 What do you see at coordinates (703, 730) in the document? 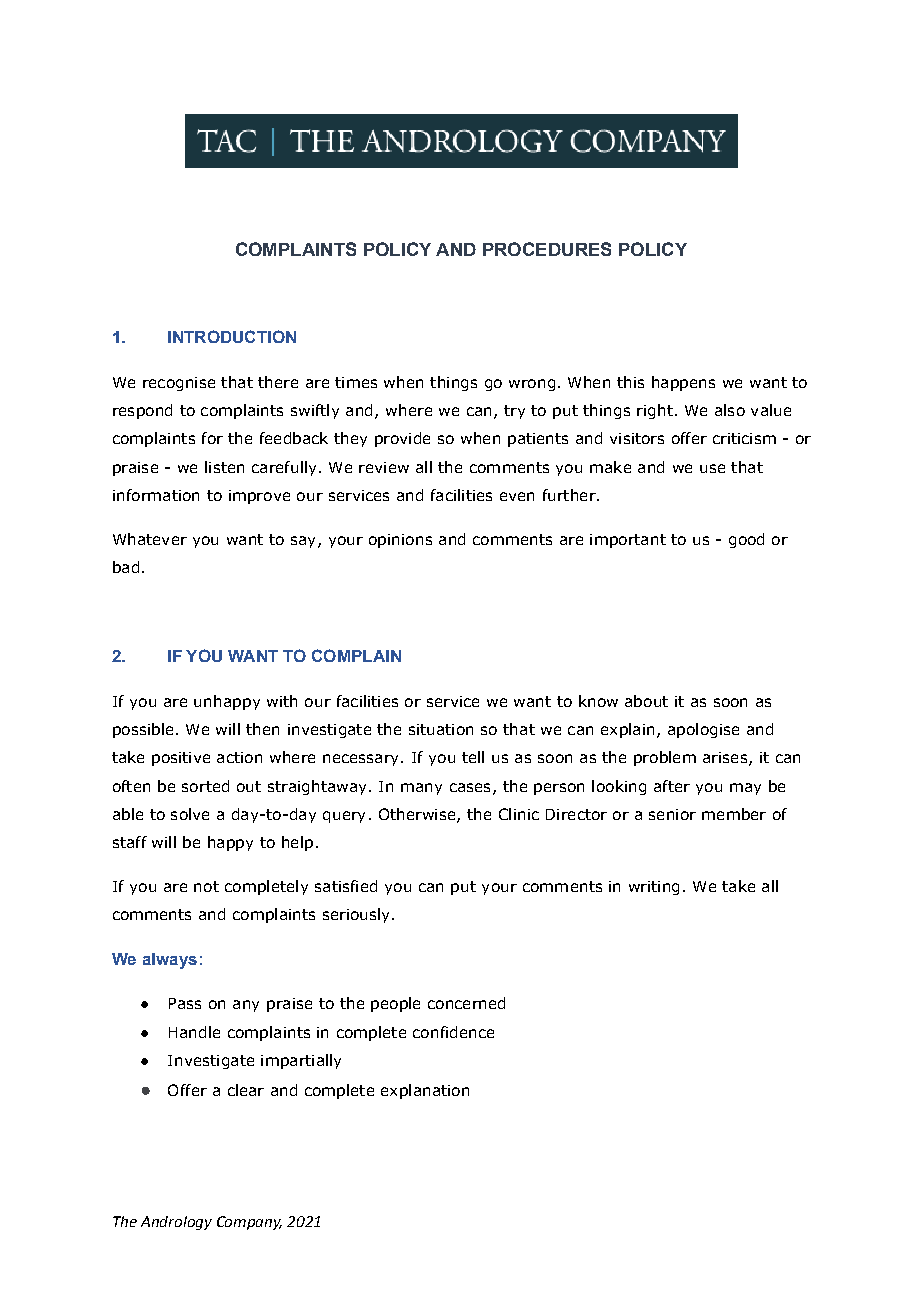
I see `apologise` at bounding box center [703, 730].
